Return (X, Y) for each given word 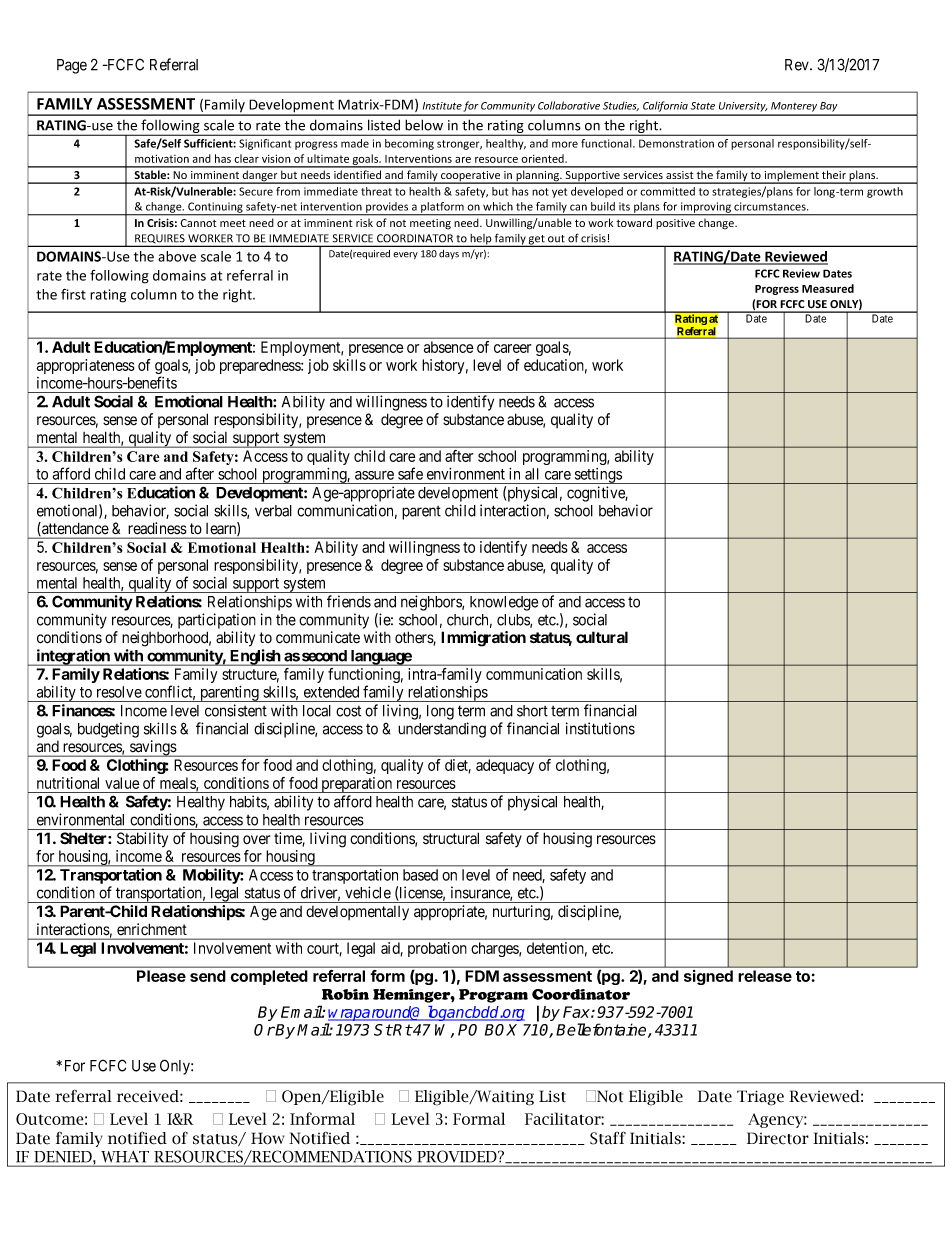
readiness (157, 528)
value (122, 783)
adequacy (505, 766)
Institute (442, 106)
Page (72, 66)
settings (597, 476)
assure (374, 475)
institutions (600, 728)
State (703, 106)
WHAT (125, 1156)
